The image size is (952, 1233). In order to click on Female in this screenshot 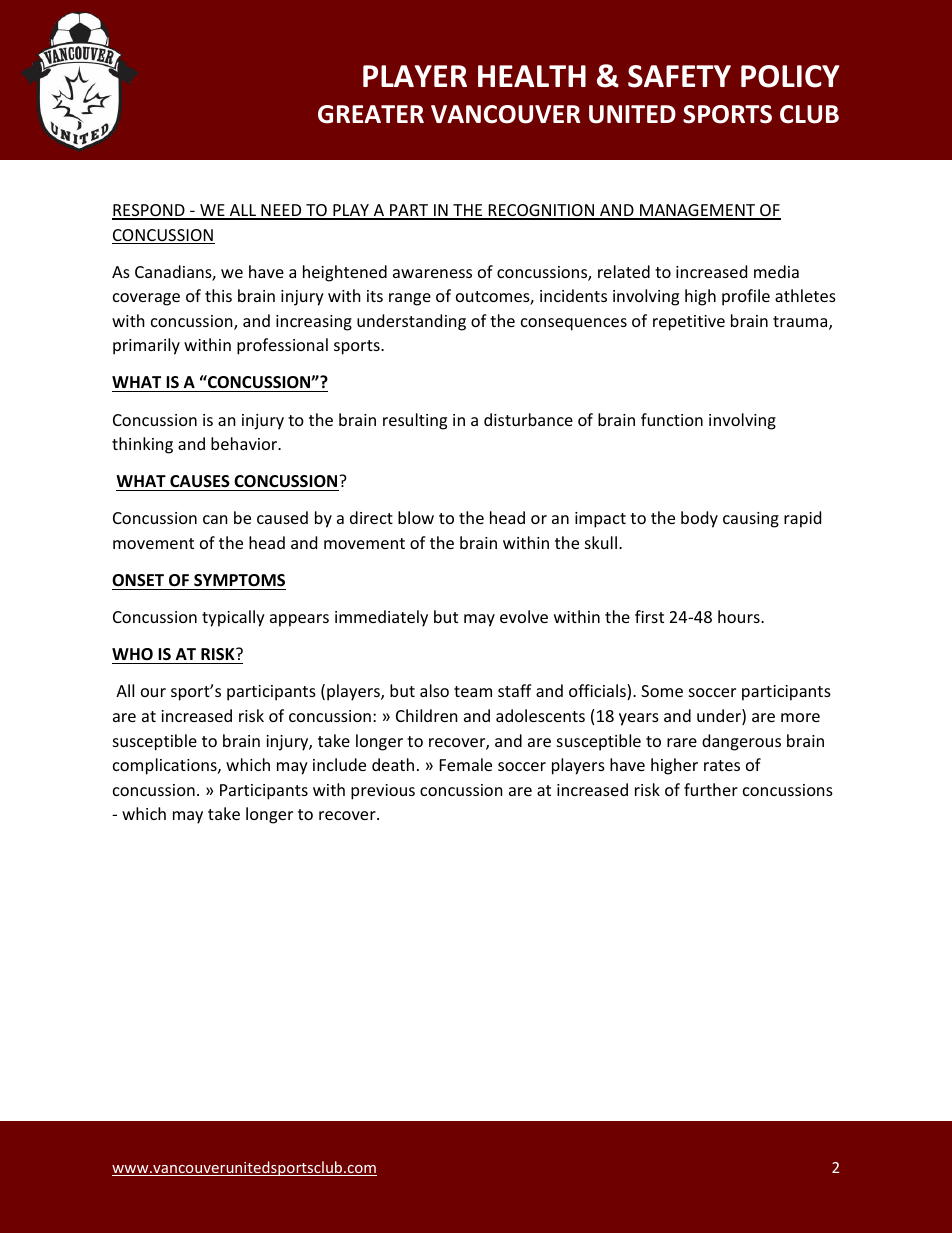, I will do `click(466, 764)`.
